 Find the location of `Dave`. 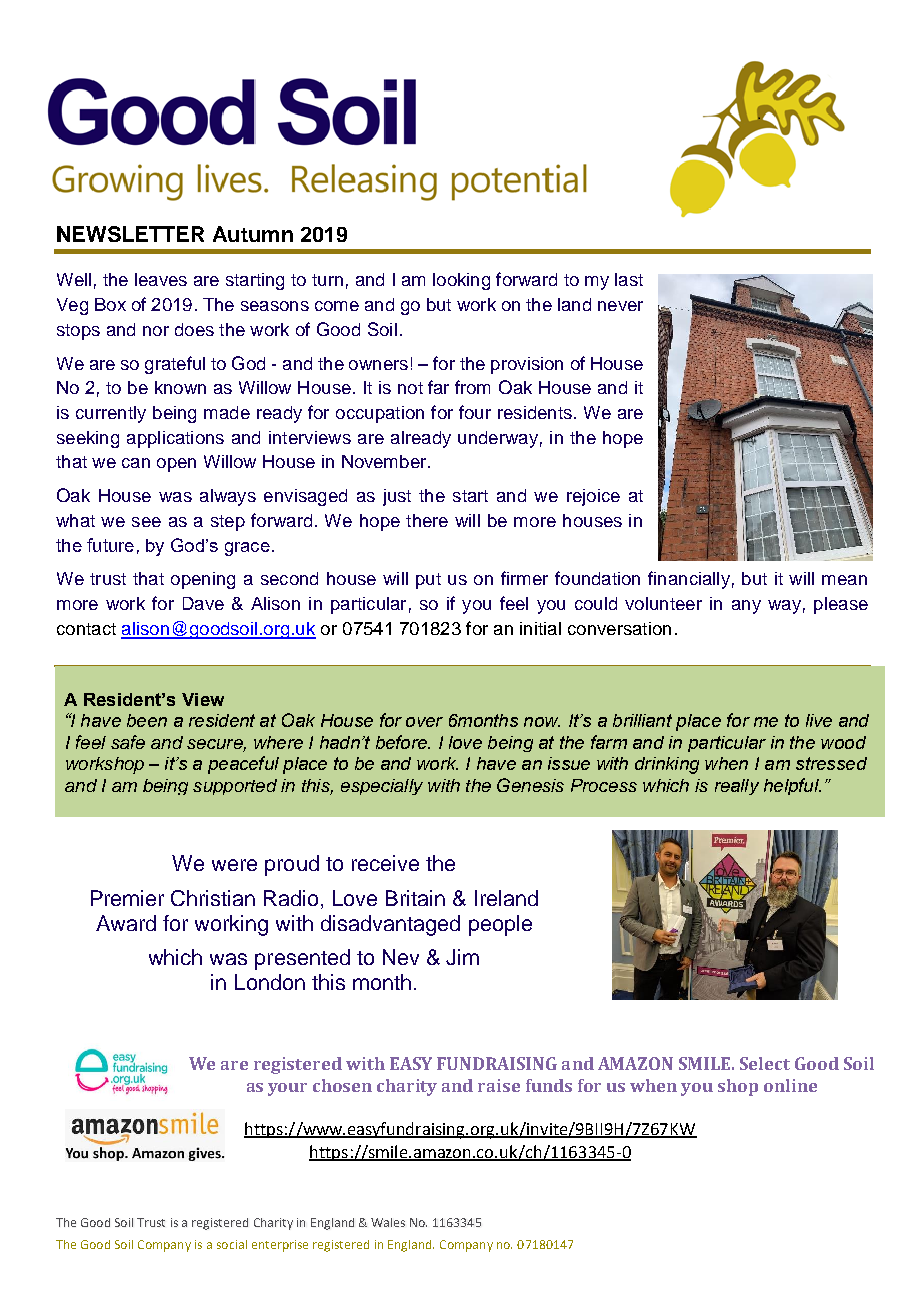

Dave is located at coordinates (203, 603).
